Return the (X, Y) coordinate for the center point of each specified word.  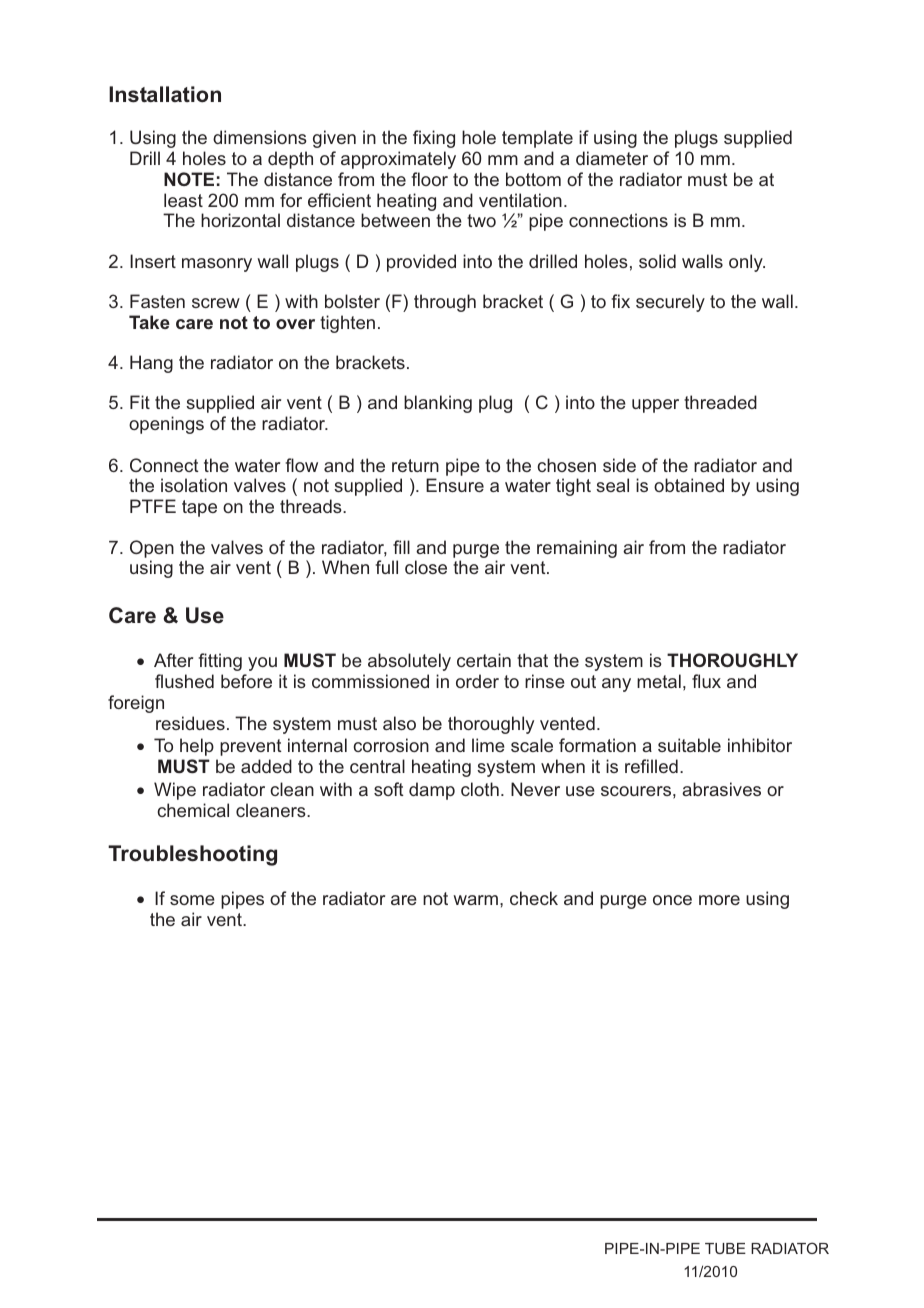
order (477, 681)
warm (475, 900)
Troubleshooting (192, 855)
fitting (220, 662)
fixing (434, 139)
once (672, 900)
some (192, 900)
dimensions (260, 137)
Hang (151, 364)
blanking (438, 404)
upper (655, 406)
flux (706, 681)
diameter (612, 158)
